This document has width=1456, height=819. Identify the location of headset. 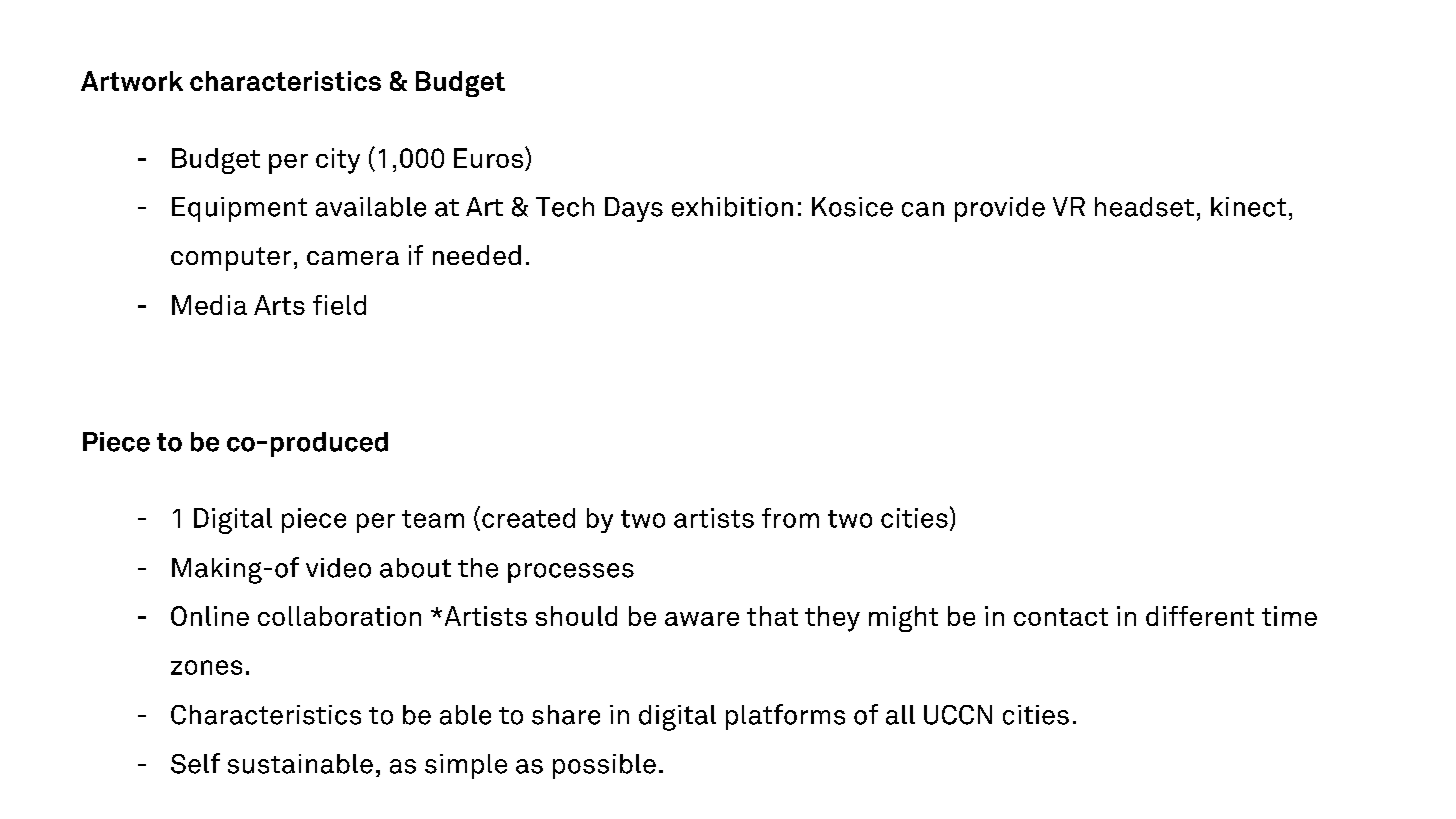
(1144, 207).
